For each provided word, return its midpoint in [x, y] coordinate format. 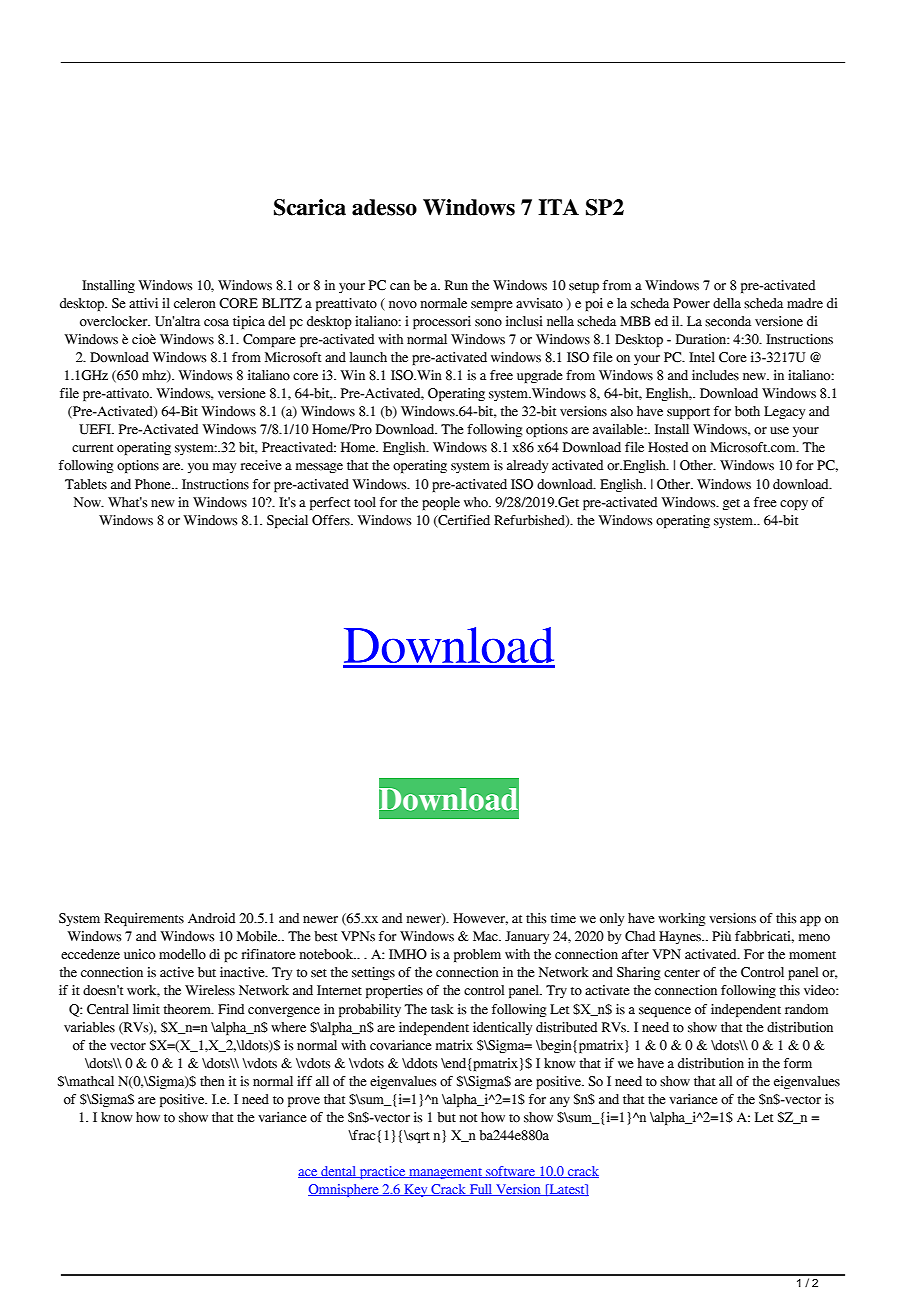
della [727, 303]
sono [488, 323]
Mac [486, 936]
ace [309, 1173]
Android [211, 918]
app [810, 921]
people [441, 503]
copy [794, 505]
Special [287, 521]
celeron [195, 303]
